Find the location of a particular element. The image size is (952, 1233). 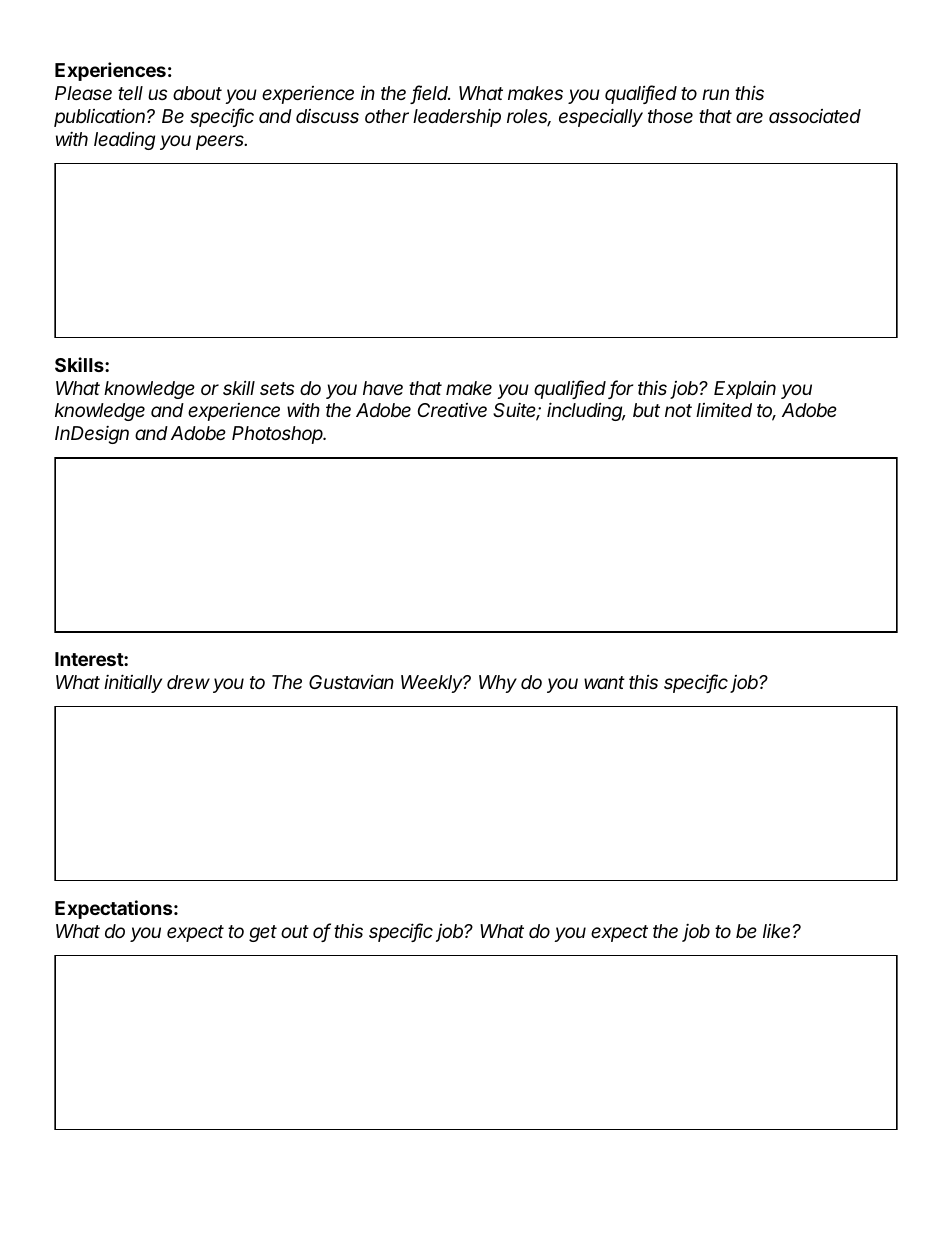

drew is located at coordinates (188, 682).
